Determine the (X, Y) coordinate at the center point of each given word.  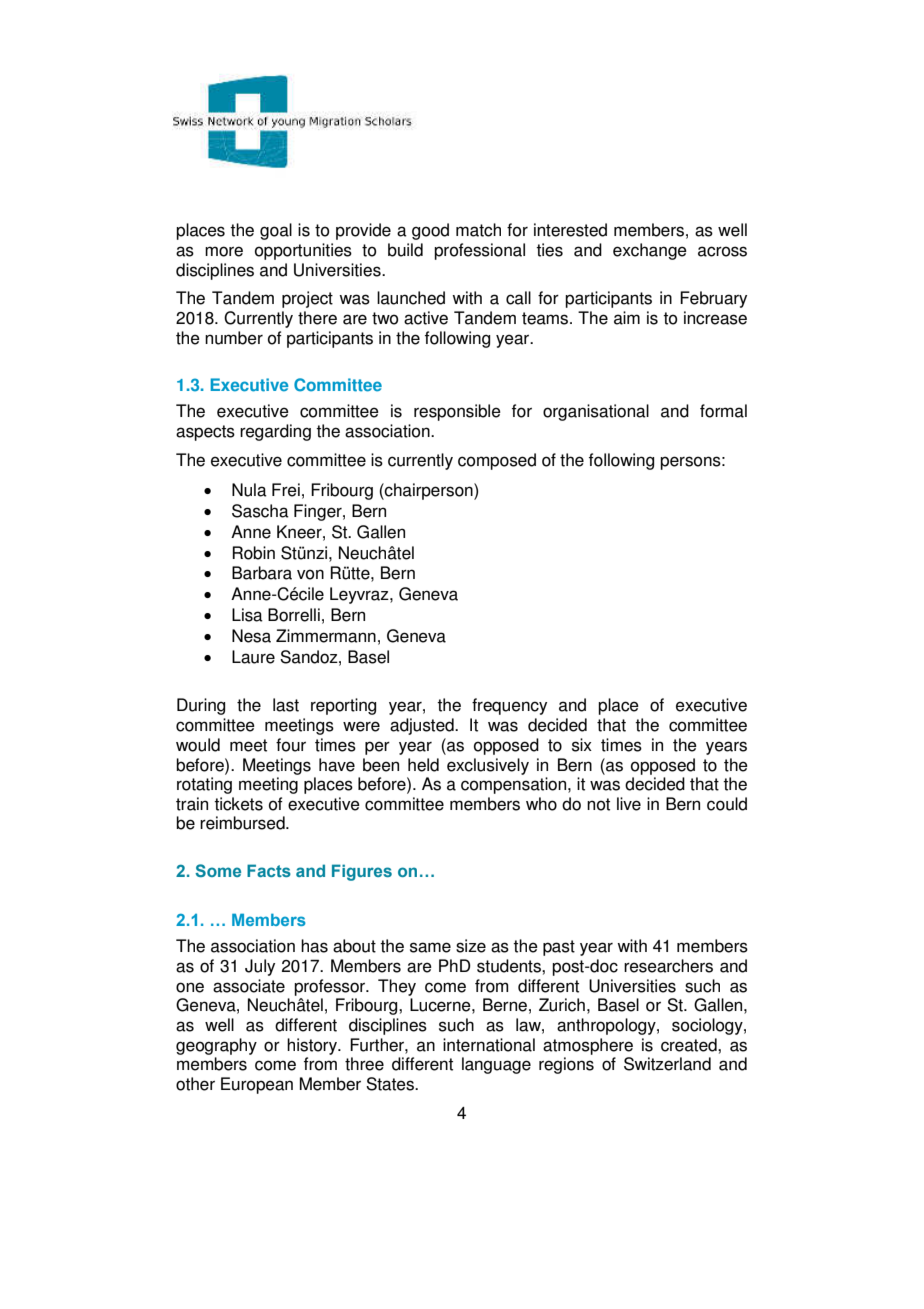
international (489, 1045)
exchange (650, 251)
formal (723, 411)
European (257, 1085)
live (629, 804)
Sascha (260, 511)
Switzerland (667, 1064)
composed (497, 461)
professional (479, 251)
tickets (238, 804)
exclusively (488, 766)
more (224, 251)
